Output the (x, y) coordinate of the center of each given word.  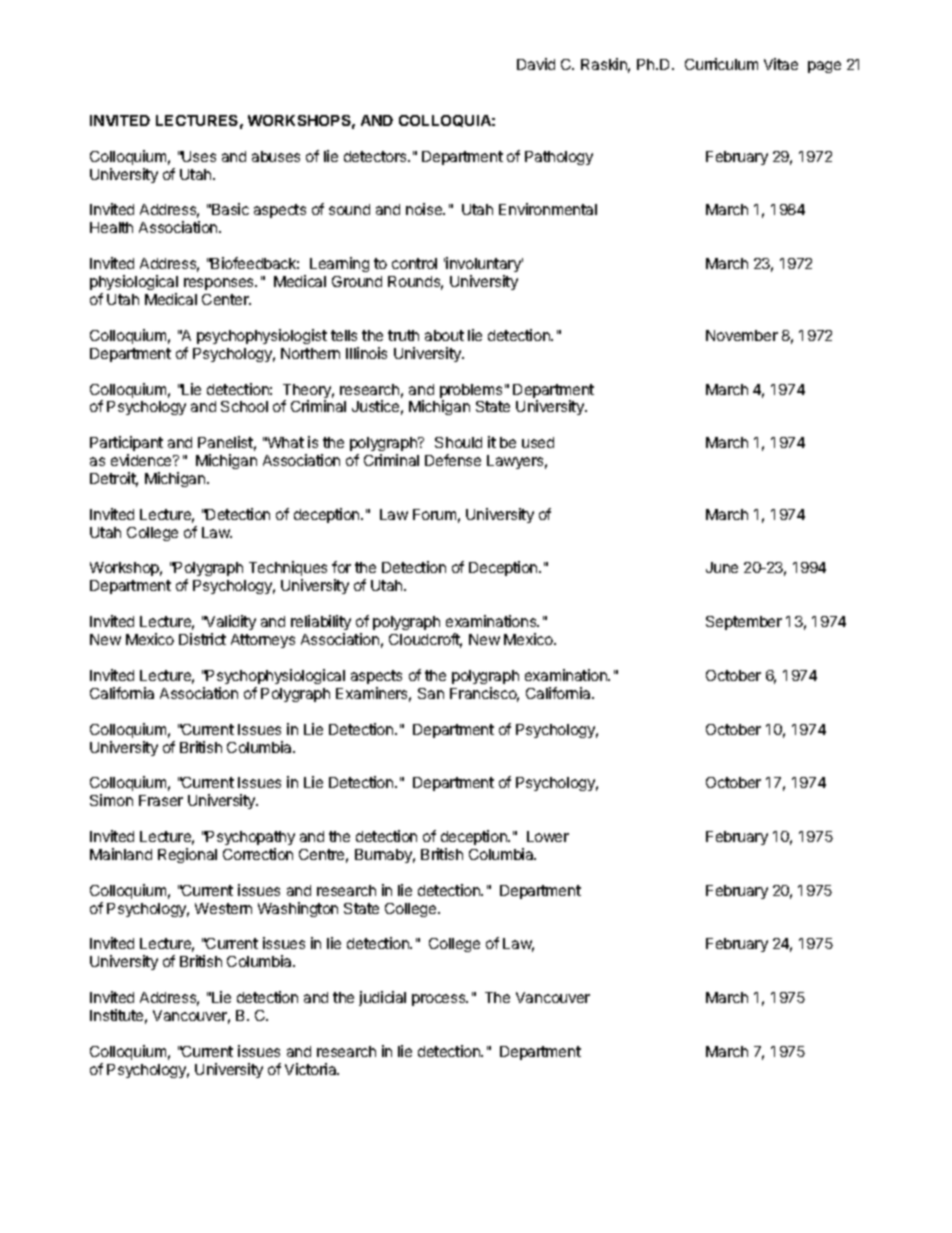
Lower (548, 836)
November (742, 335)
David (536, 64)
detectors (376, 156)
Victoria (312, 1069)
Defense (453, 460)
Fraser (161, 800)
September (744, 623)
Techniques (288, 570)
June (722, 567)
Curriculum (721, 64)
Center (226, 299)
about (444, 335)
